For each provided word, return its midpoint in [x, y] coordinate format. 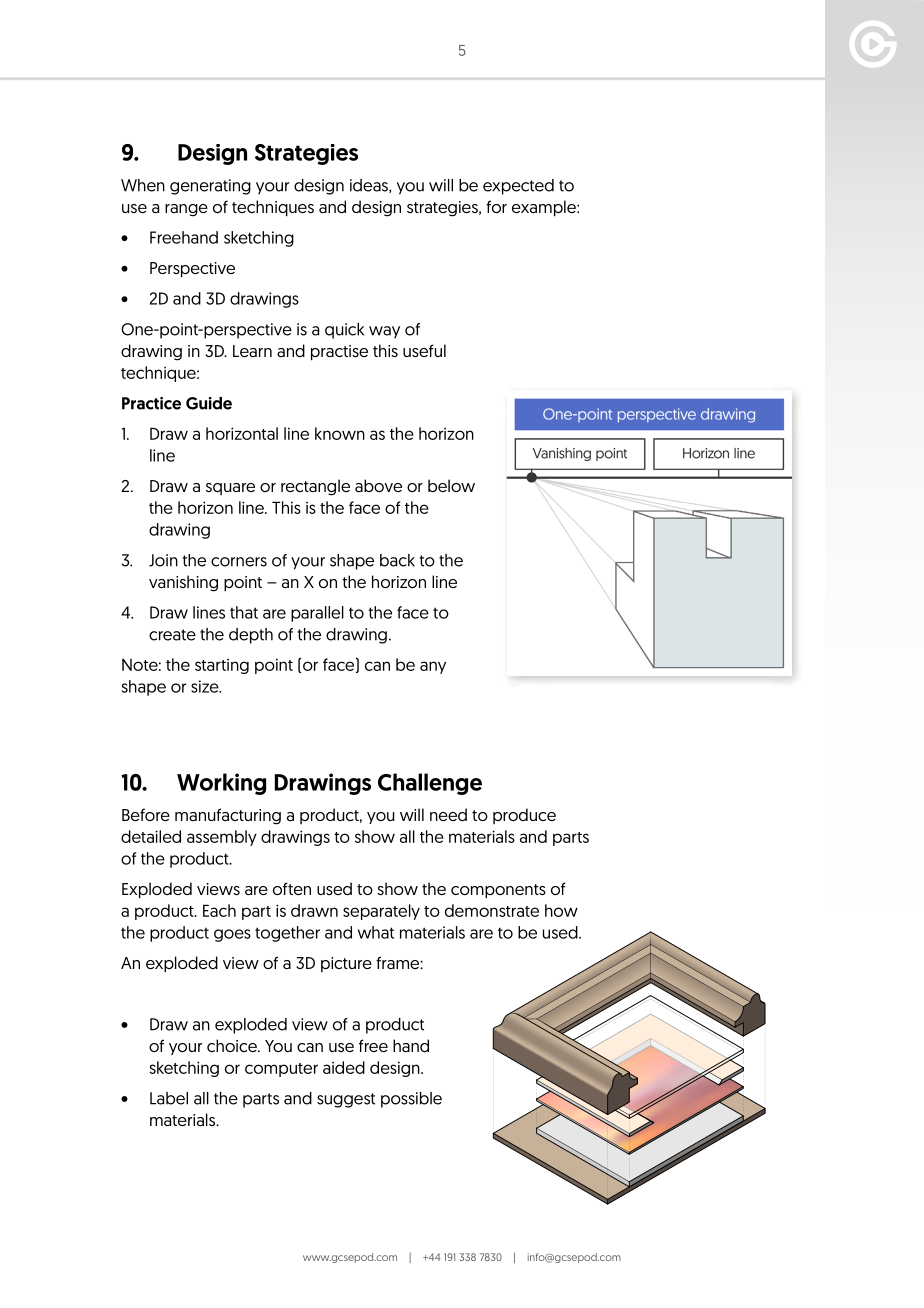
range [186, 210]
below [451, 485]
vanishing [183, 583]
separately [381, 912]
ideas [370, 186]
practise [339, 353]
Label [169, 1098]
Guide [209, 403]
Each [219, 910]
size [206, 686]
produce [524, 816]
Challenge [430, 784]
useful [424, 350]
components [498, 891]
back [397, 560]
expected [518, 187]
